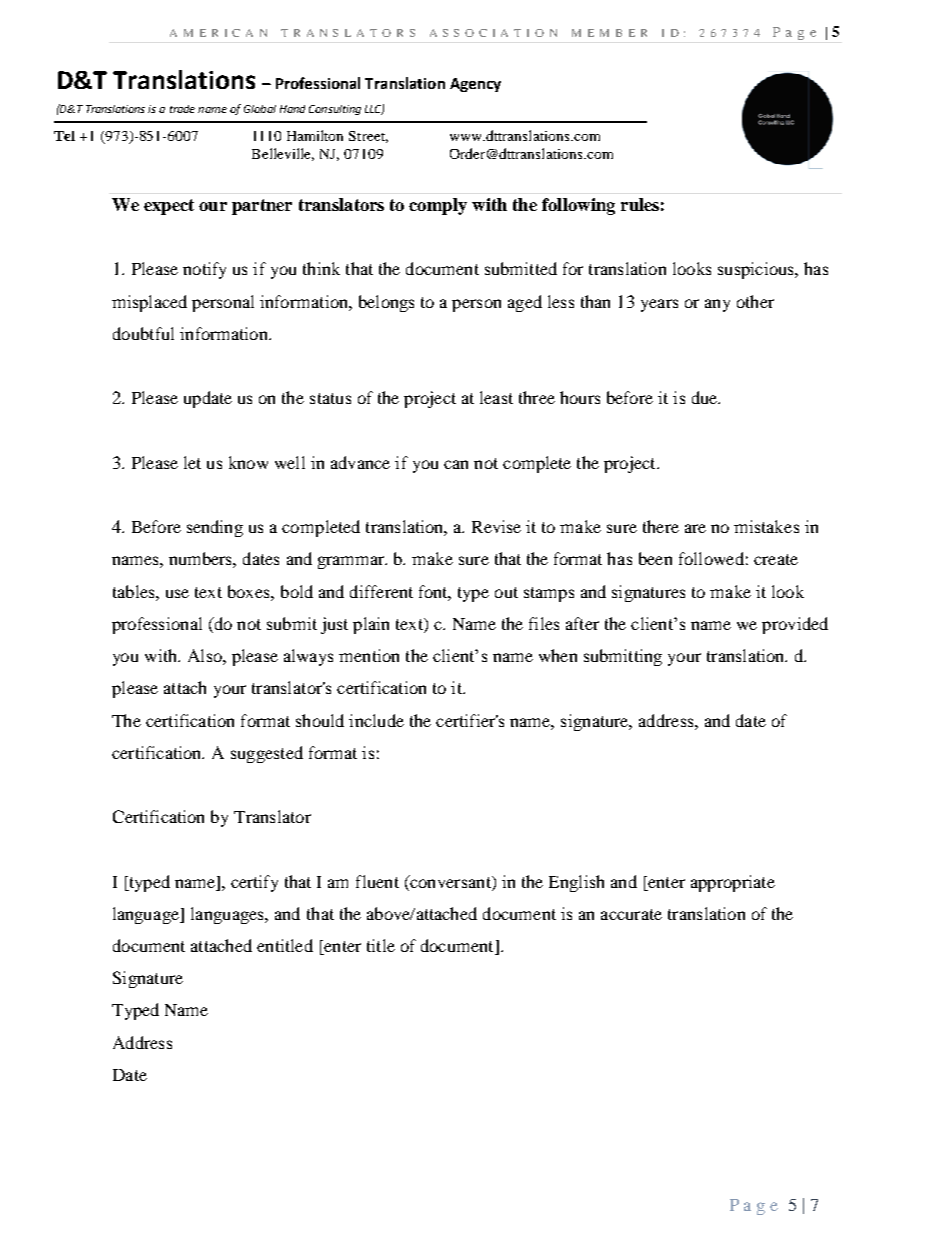 This document has width=952, height=1233. I want to click on doubtful, so click(143, 333).
